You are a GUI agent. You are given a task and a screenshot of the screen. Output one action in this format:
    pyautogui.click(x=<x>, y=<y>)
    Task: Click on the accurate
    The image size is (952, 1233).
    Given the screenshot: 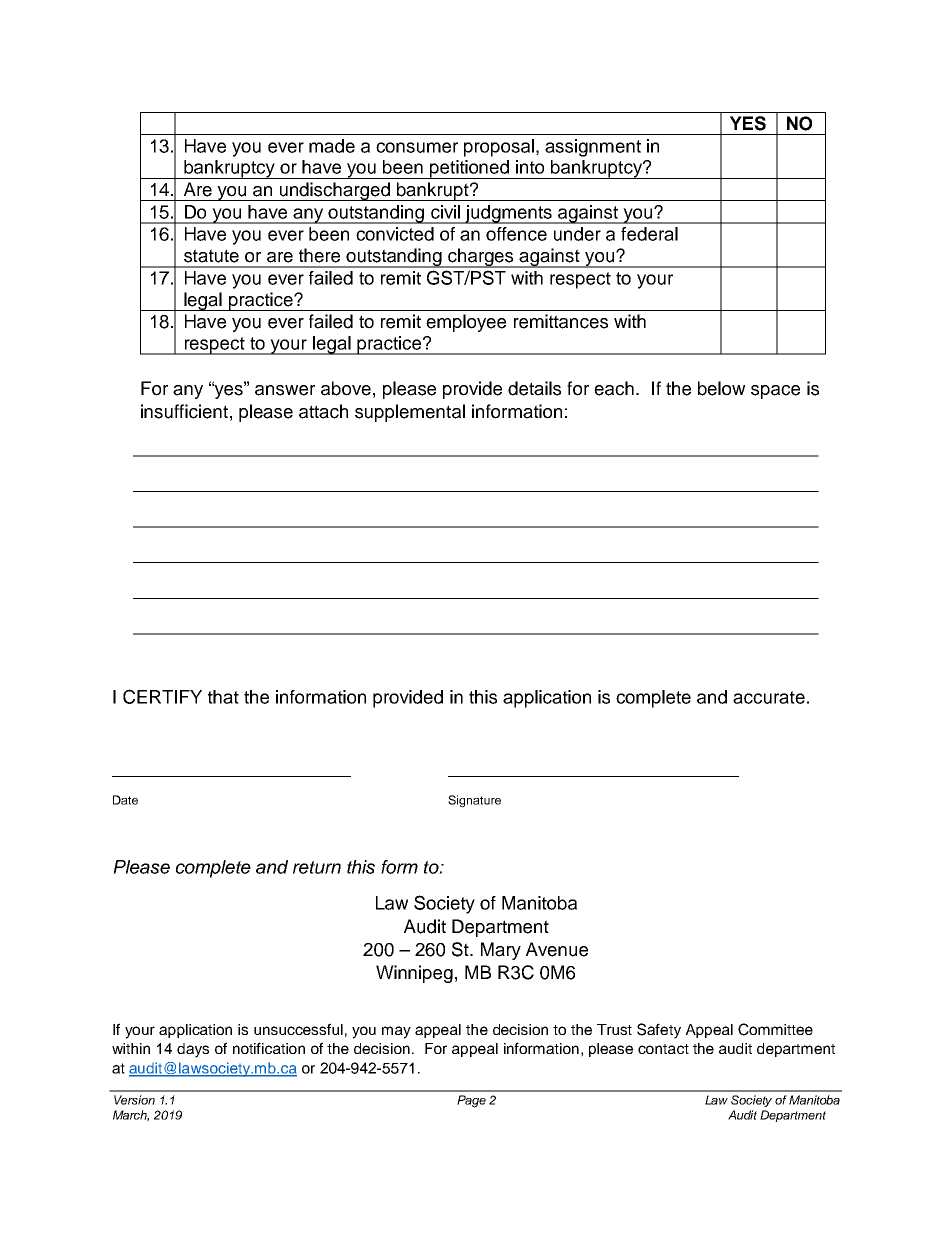 What is the action you would take?
    pyautogui.click(x=769, y=697)
